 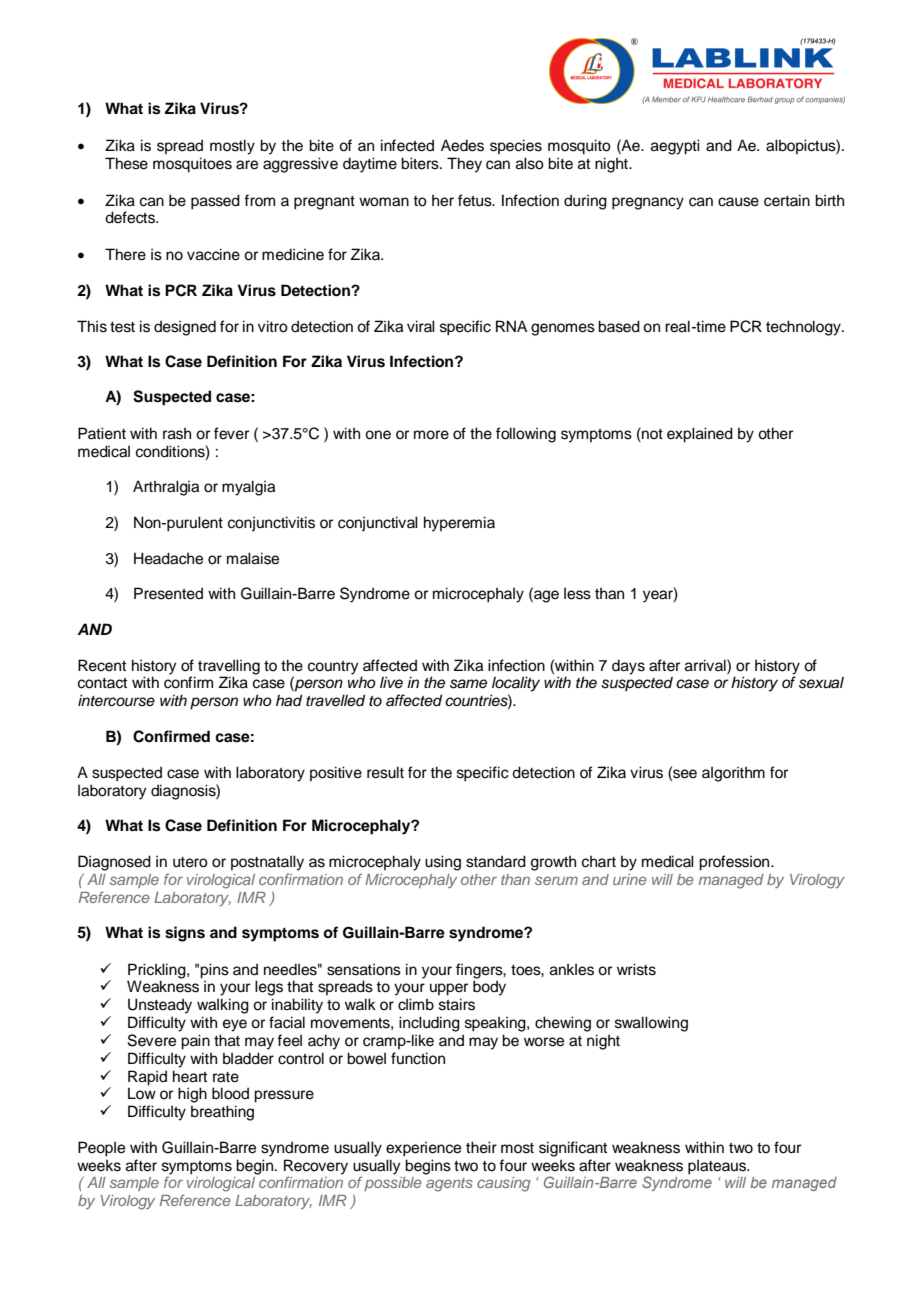 I want to click on They, so click(x=464, y=165).
